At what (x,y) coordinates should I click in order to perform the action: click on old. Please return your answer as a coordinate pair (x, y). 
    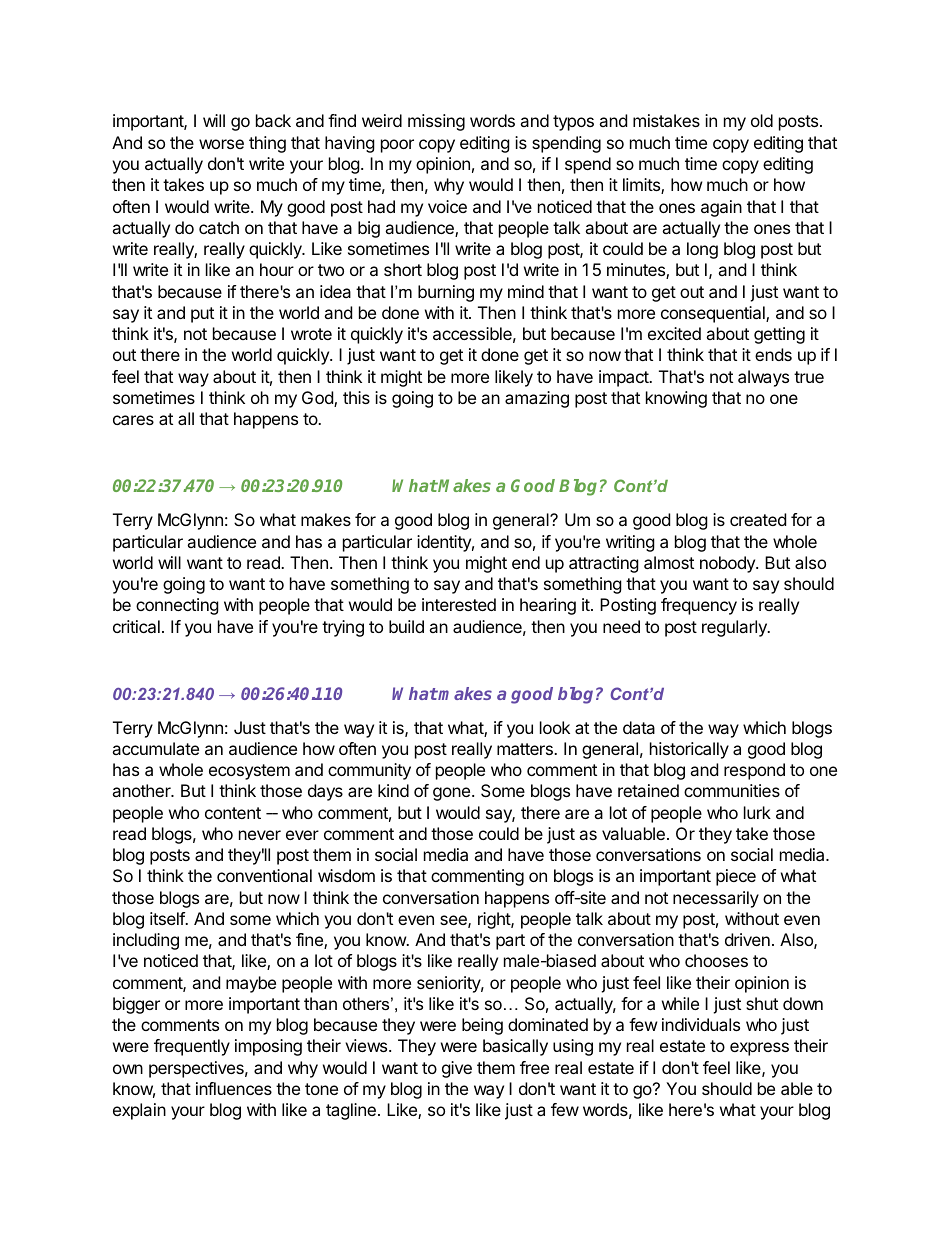
    Looking at the image, I should click on (762, 120).
